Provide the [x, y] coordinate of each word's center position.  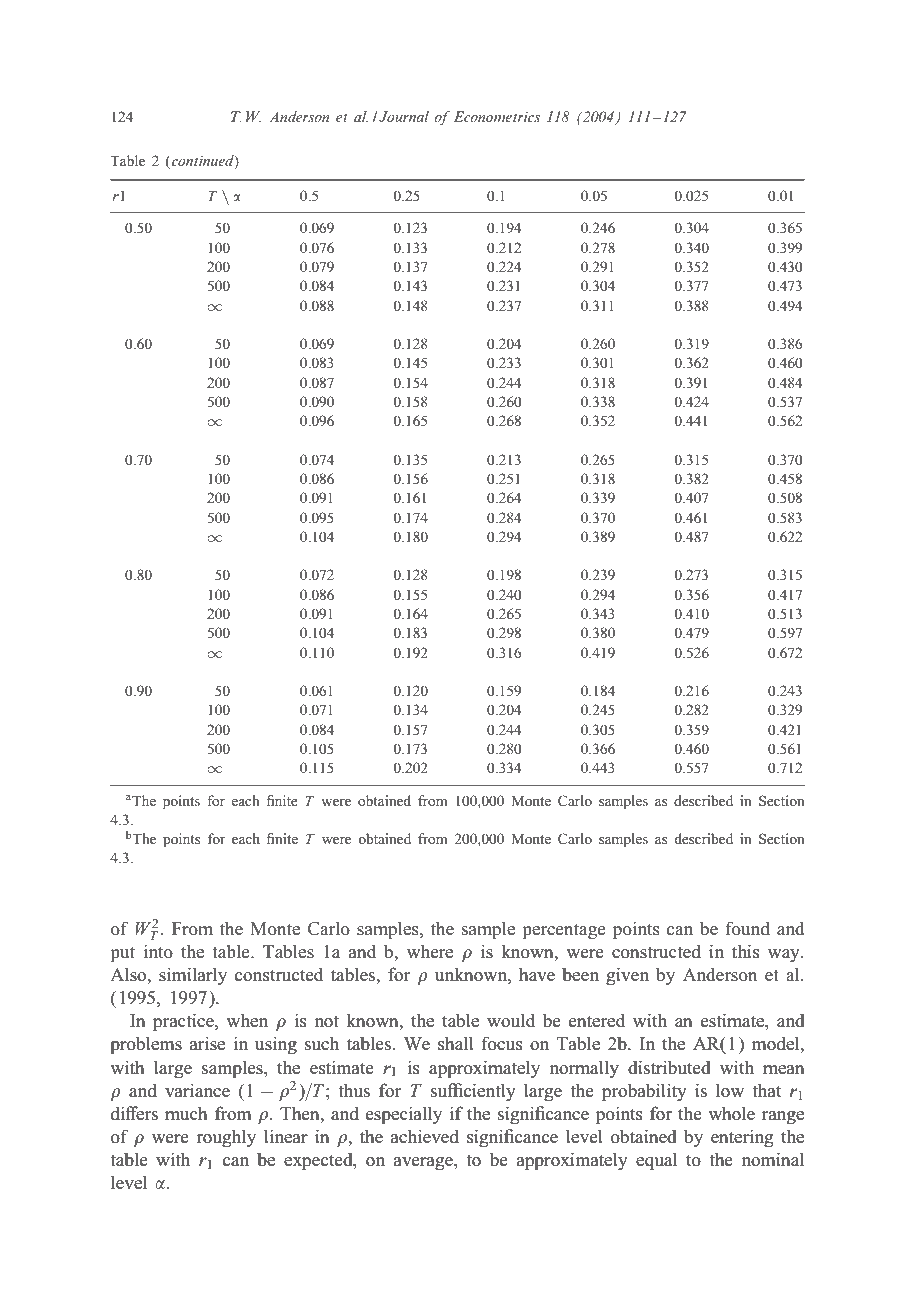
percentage [564, 931]
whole [731, 1113]
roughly [226, 1138]
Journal [404, 116]
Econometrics [497, 116]
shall [456, 1043]
